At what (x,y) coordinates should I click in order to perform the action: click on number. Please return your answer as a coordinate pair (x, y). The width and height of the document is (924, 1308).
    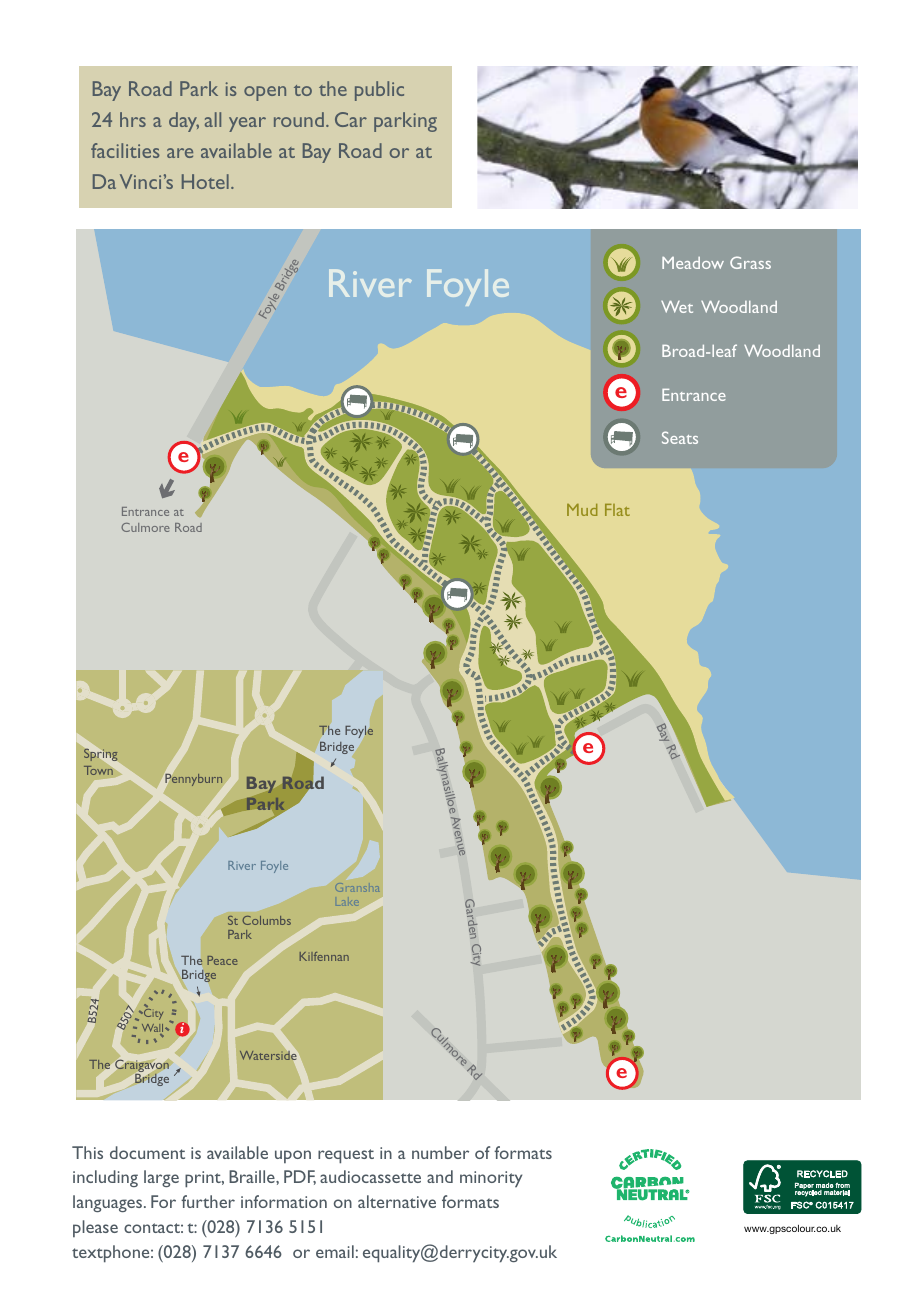
    Looking at the image, I should click on (440, 1152).
